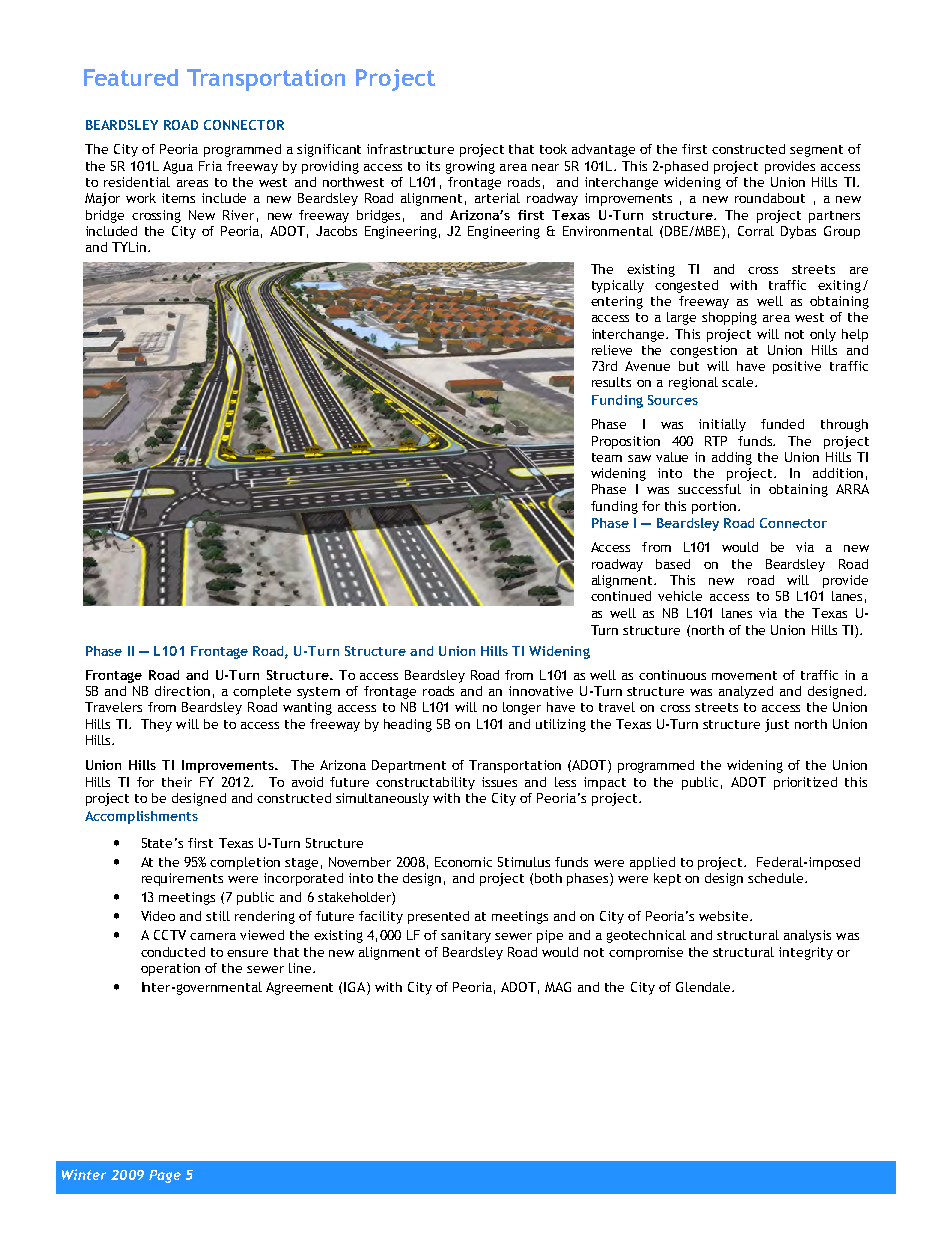 The width and height of the screenshot is (952, 1233). Describe the element at coordinates (470, 167) in the screenshot. I see `growing` at that location.
